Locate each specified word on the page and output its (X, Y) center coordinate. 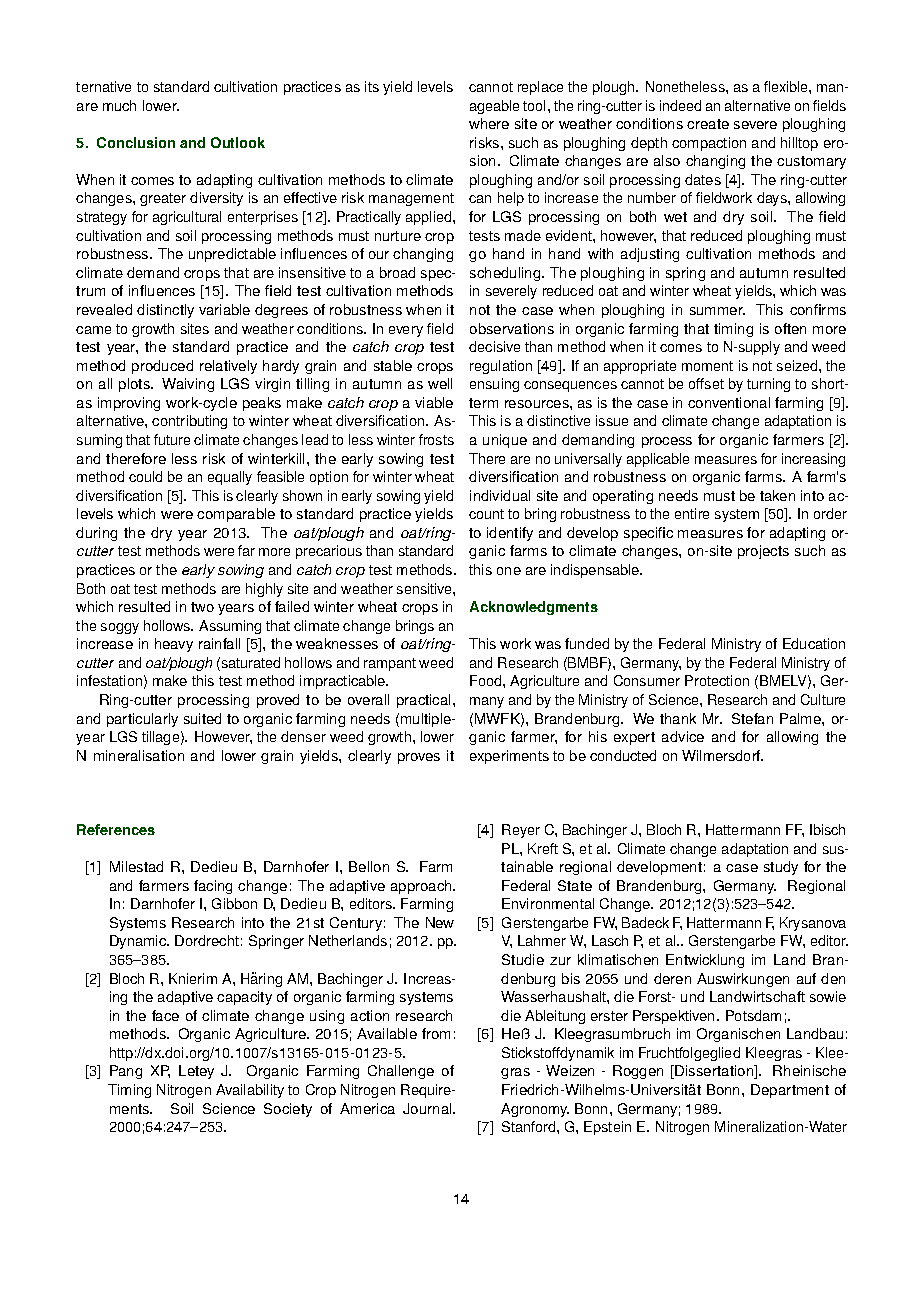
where (489, 123)
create (708, 124)
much (119, 105)
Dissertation (715, 1072)
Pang (126, 1072)
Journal (428, 1108)
